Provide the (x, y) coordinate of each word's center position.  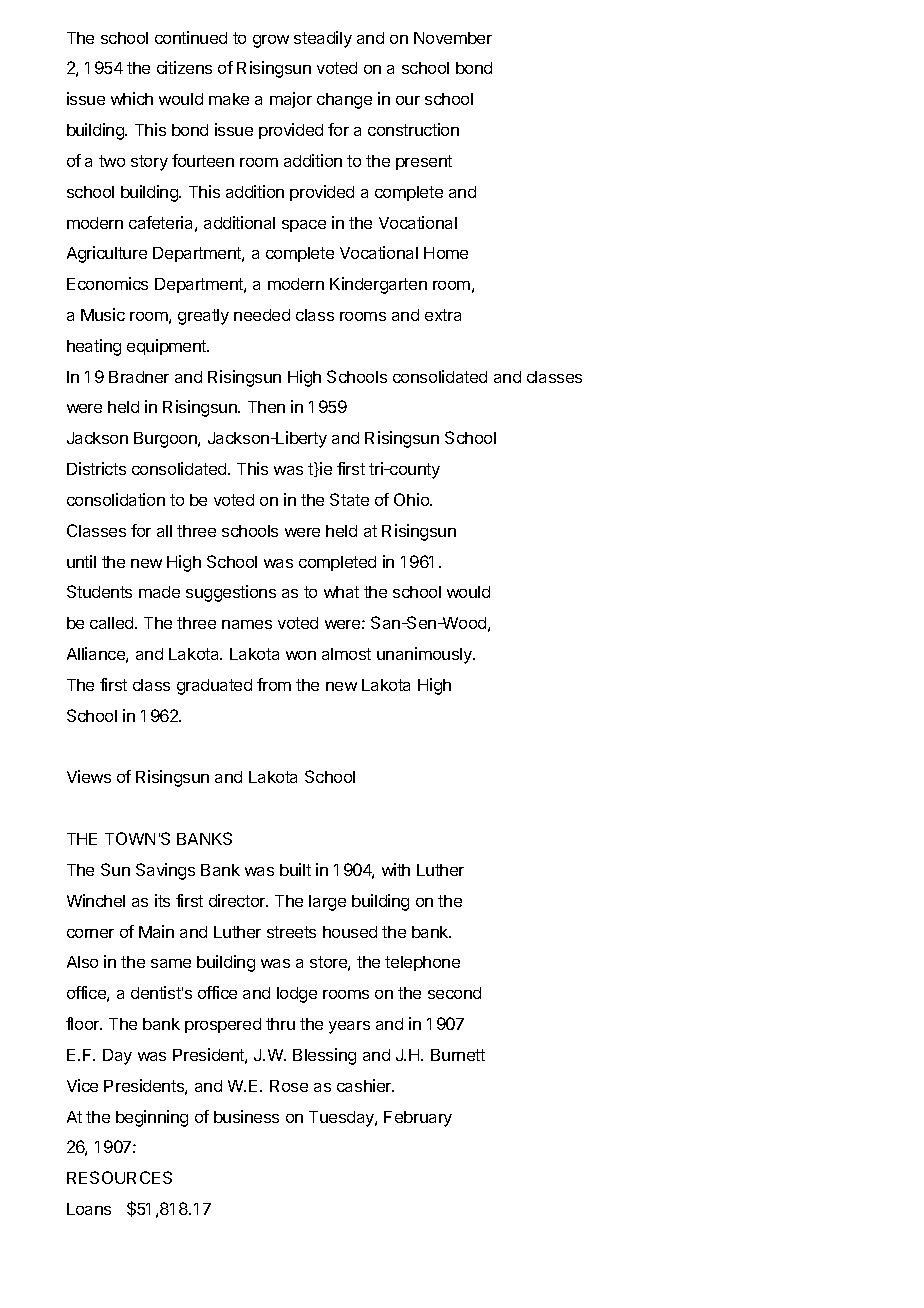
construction (413, 129)
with (396, 869)
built (295, 869)
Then (266, 407)
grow (271, 41)
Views (89, 776)
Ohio (412, 499)
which (132, 98)
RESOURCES (119, 1177)
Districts (96, 468)
